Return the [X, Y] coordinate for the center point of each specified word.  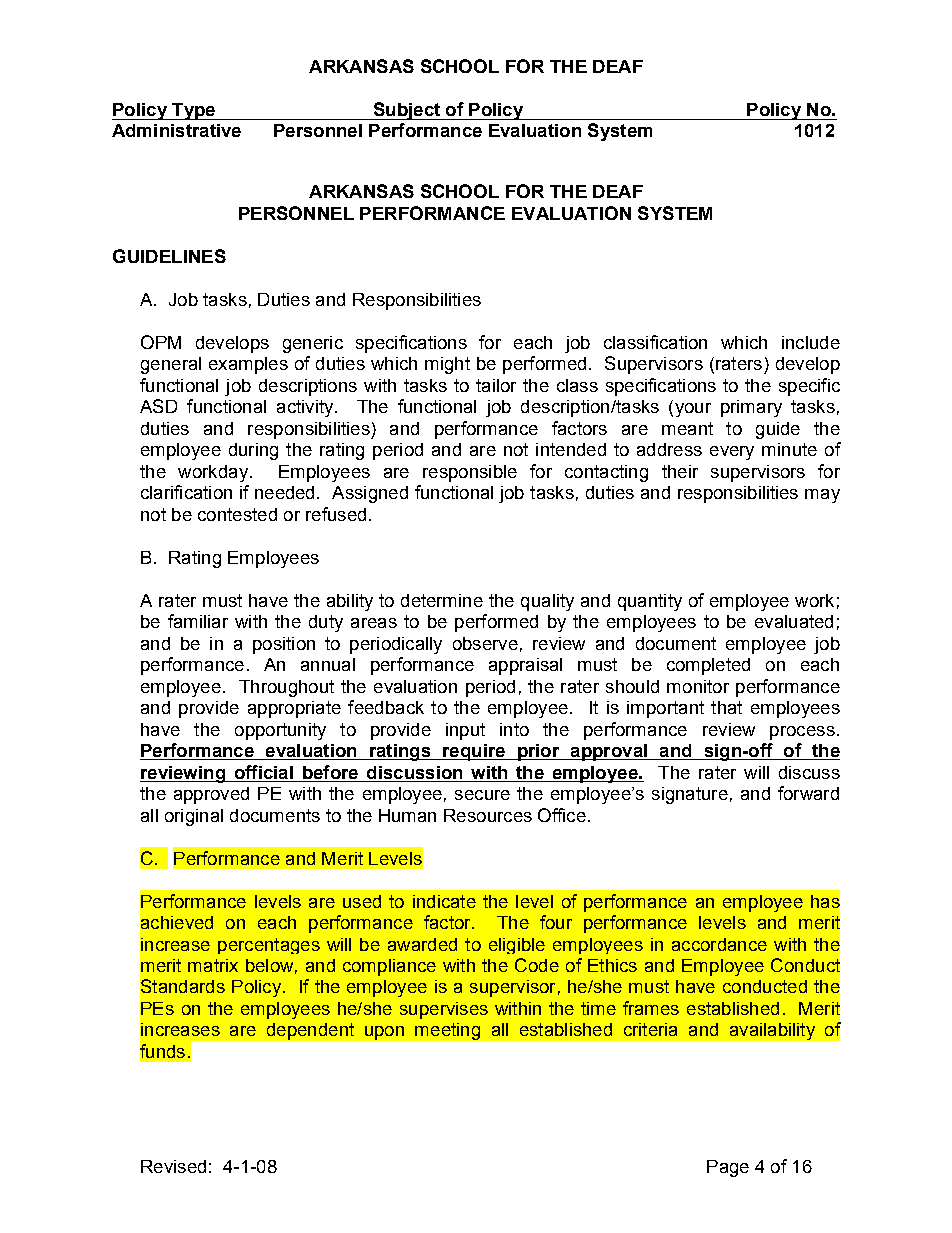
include [811, 342]
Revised [173, 1166]
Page [728, 1168]
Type [194, 111]
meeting [447, 1031]
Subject [406, 111]
